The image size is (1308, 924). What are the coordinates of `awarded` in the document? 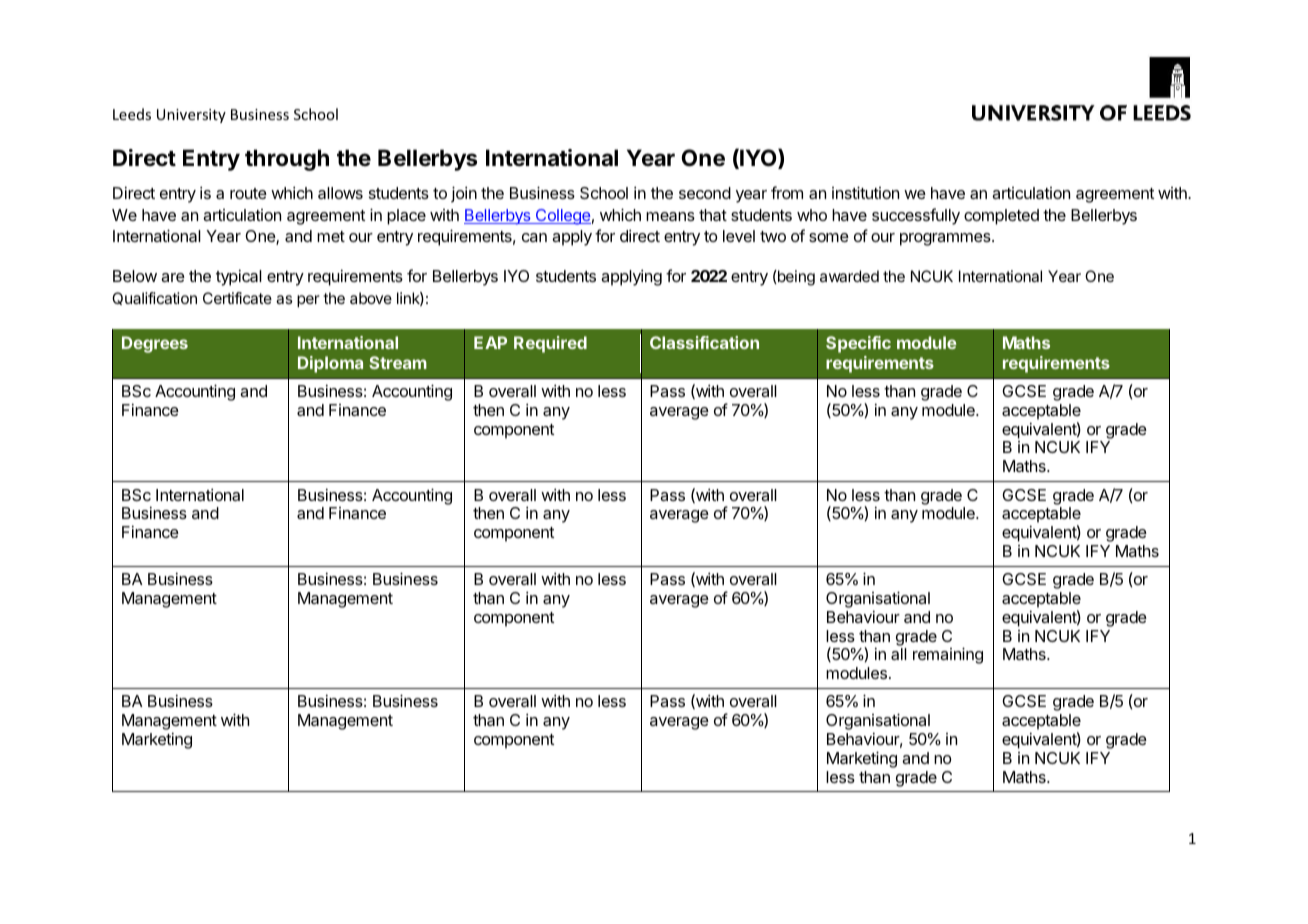 It's located at (849, 276).
